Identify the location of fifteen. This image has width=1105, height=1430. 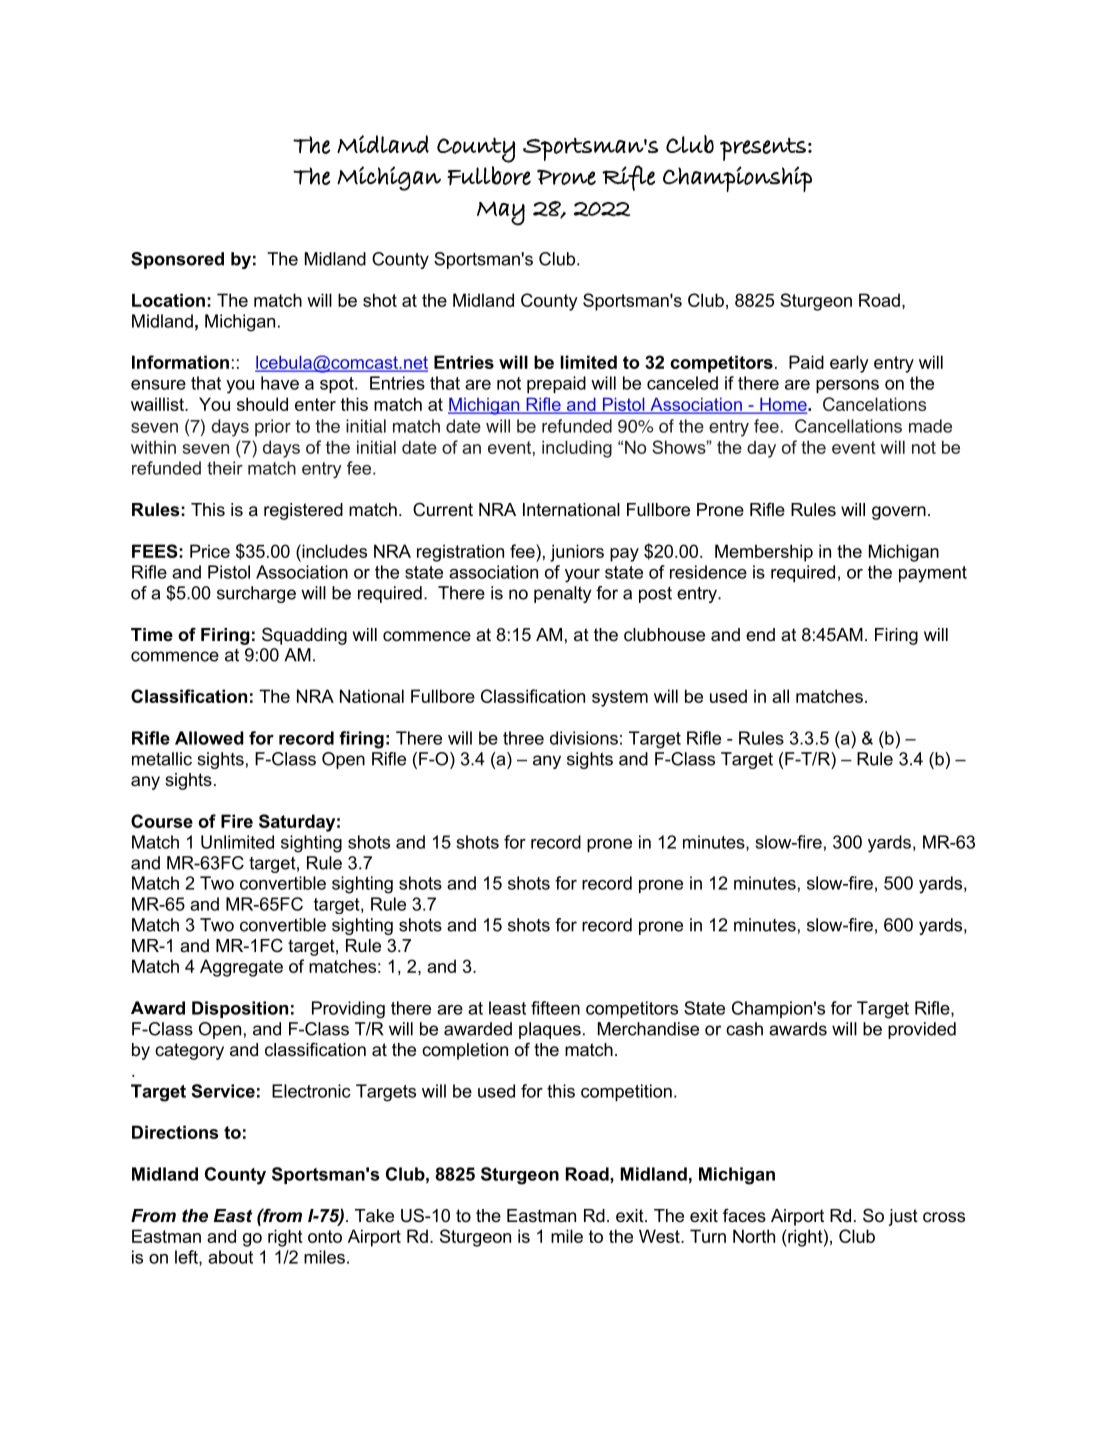
(555, 1008).
